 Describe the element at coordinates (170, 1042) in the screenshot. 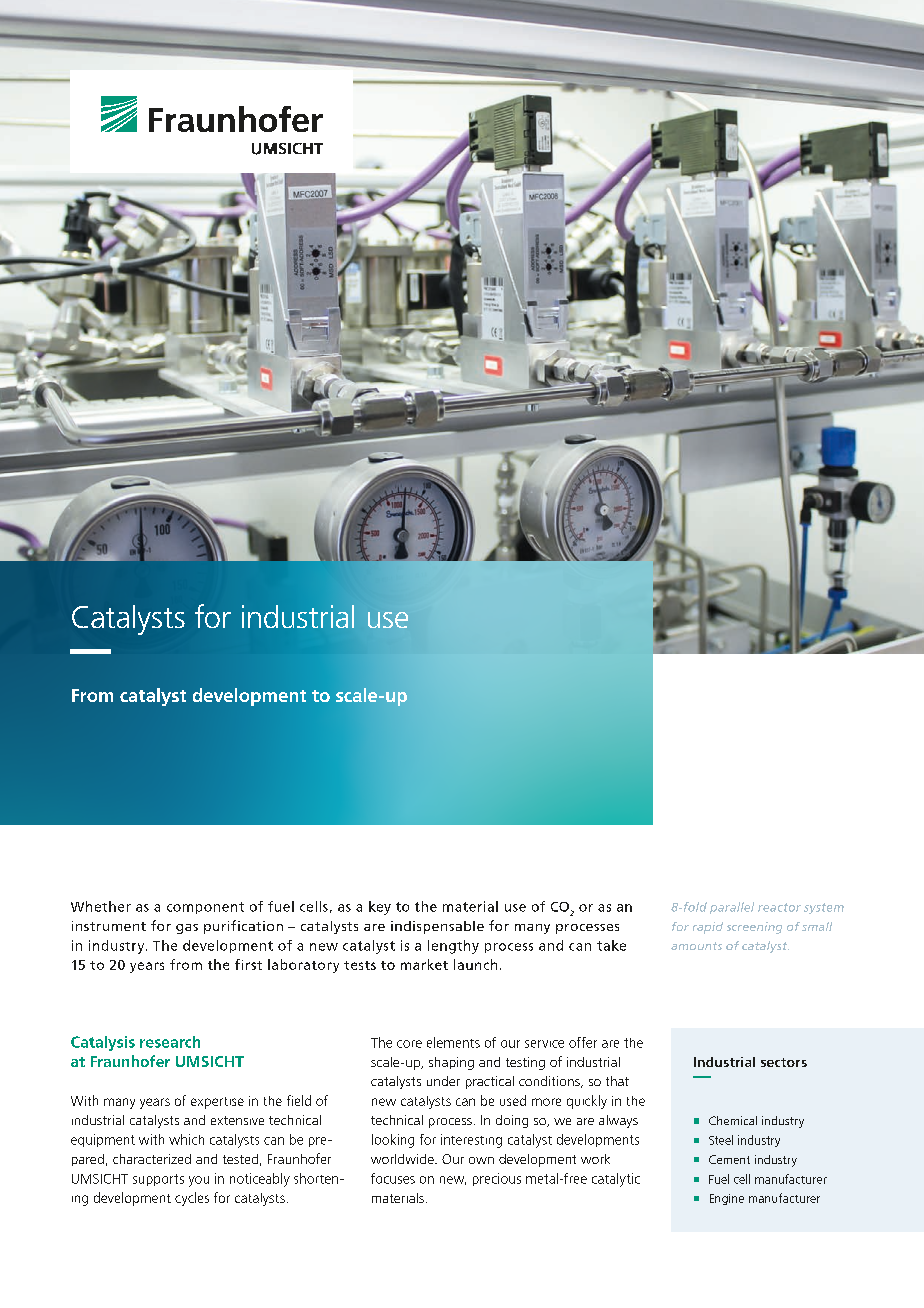

I see `research` at that location.
